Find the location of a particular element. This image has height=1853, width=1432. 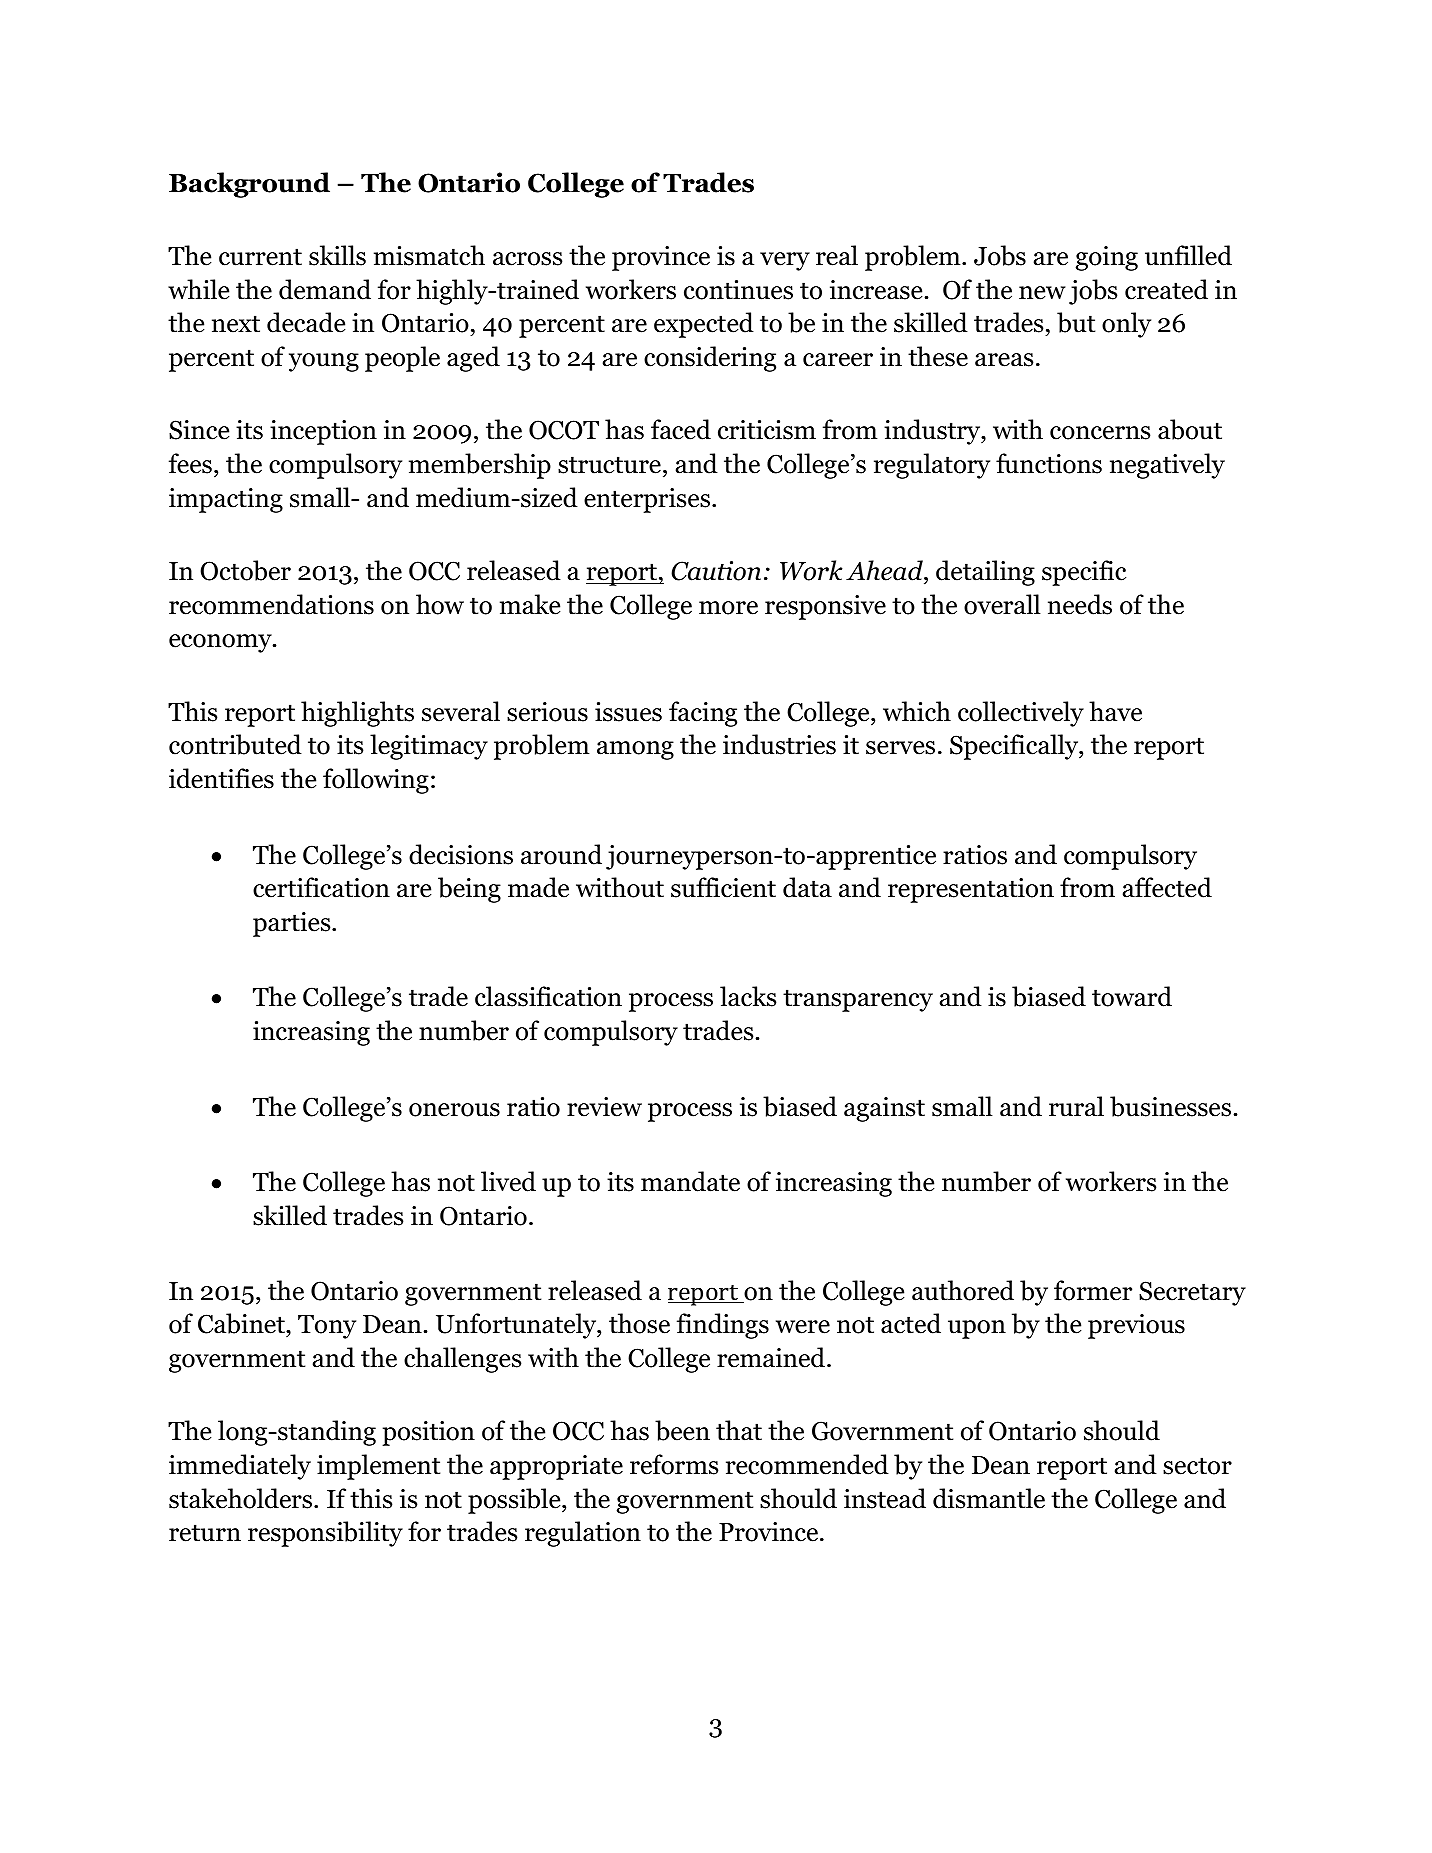

dismantle is located at coordinates (989, 1498).
